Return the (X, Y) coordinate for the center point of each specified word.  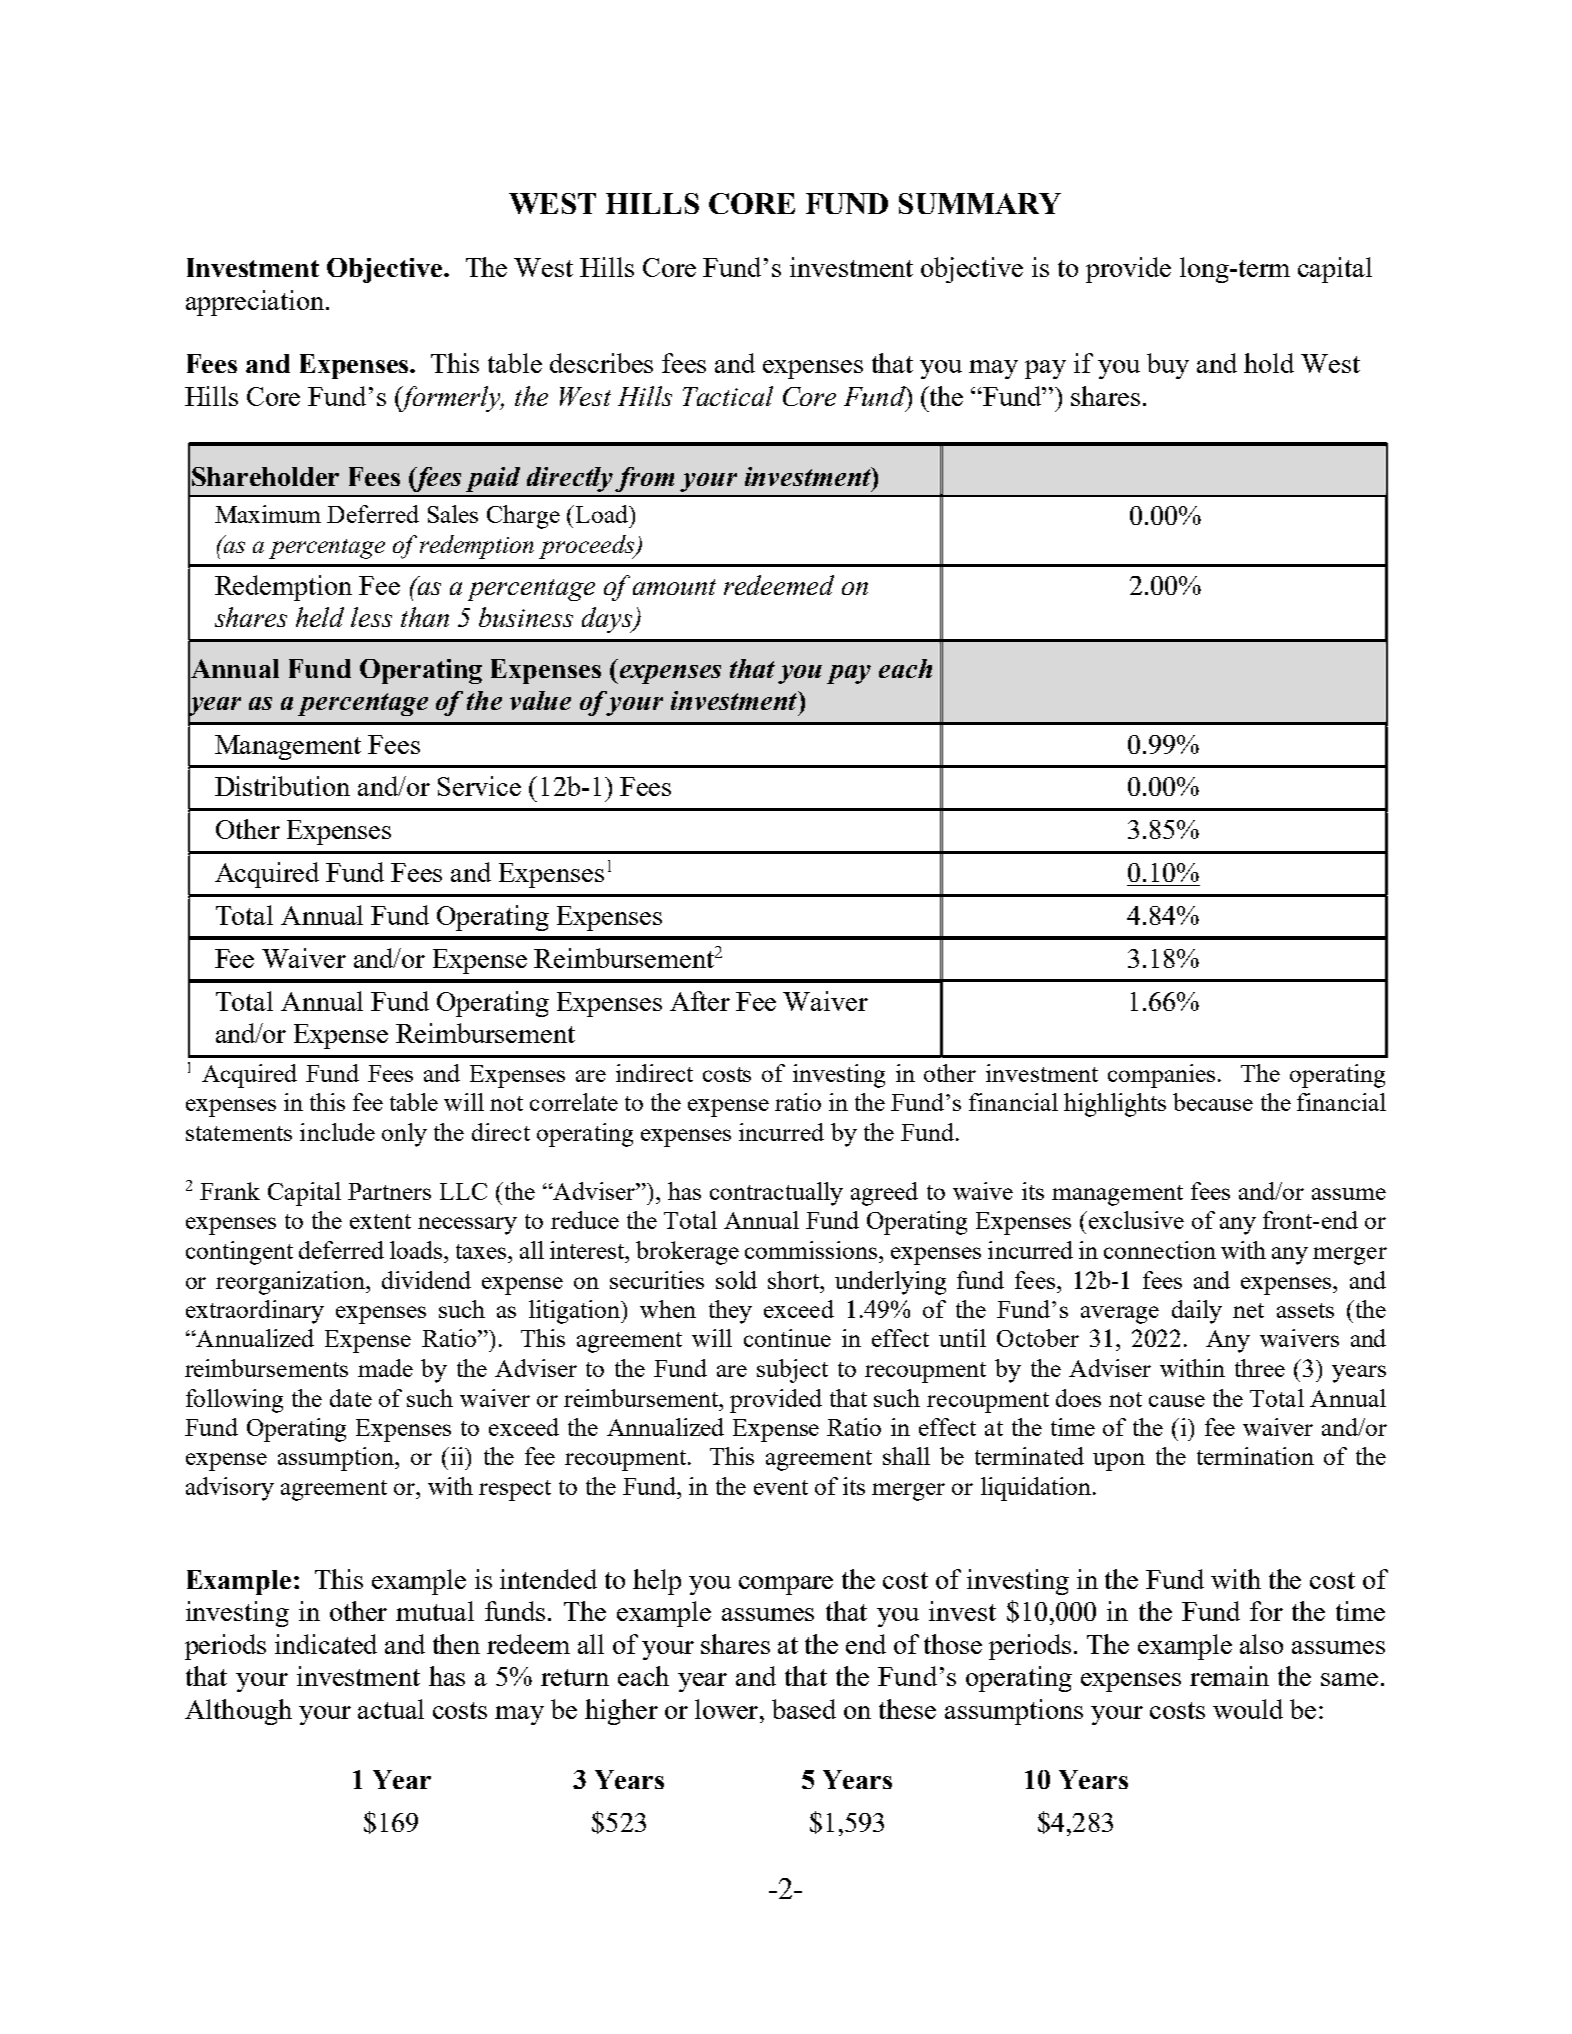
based (804, 1709)
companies (1161, 1076)
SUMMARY (980, 203)
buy (1168, 366)
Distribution (282, 786)
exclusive (1135, 1220)
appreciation (256, 303)
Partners (389, 1191)
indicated (326, 1644)
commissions (811, 1250)
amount (674, 587)
